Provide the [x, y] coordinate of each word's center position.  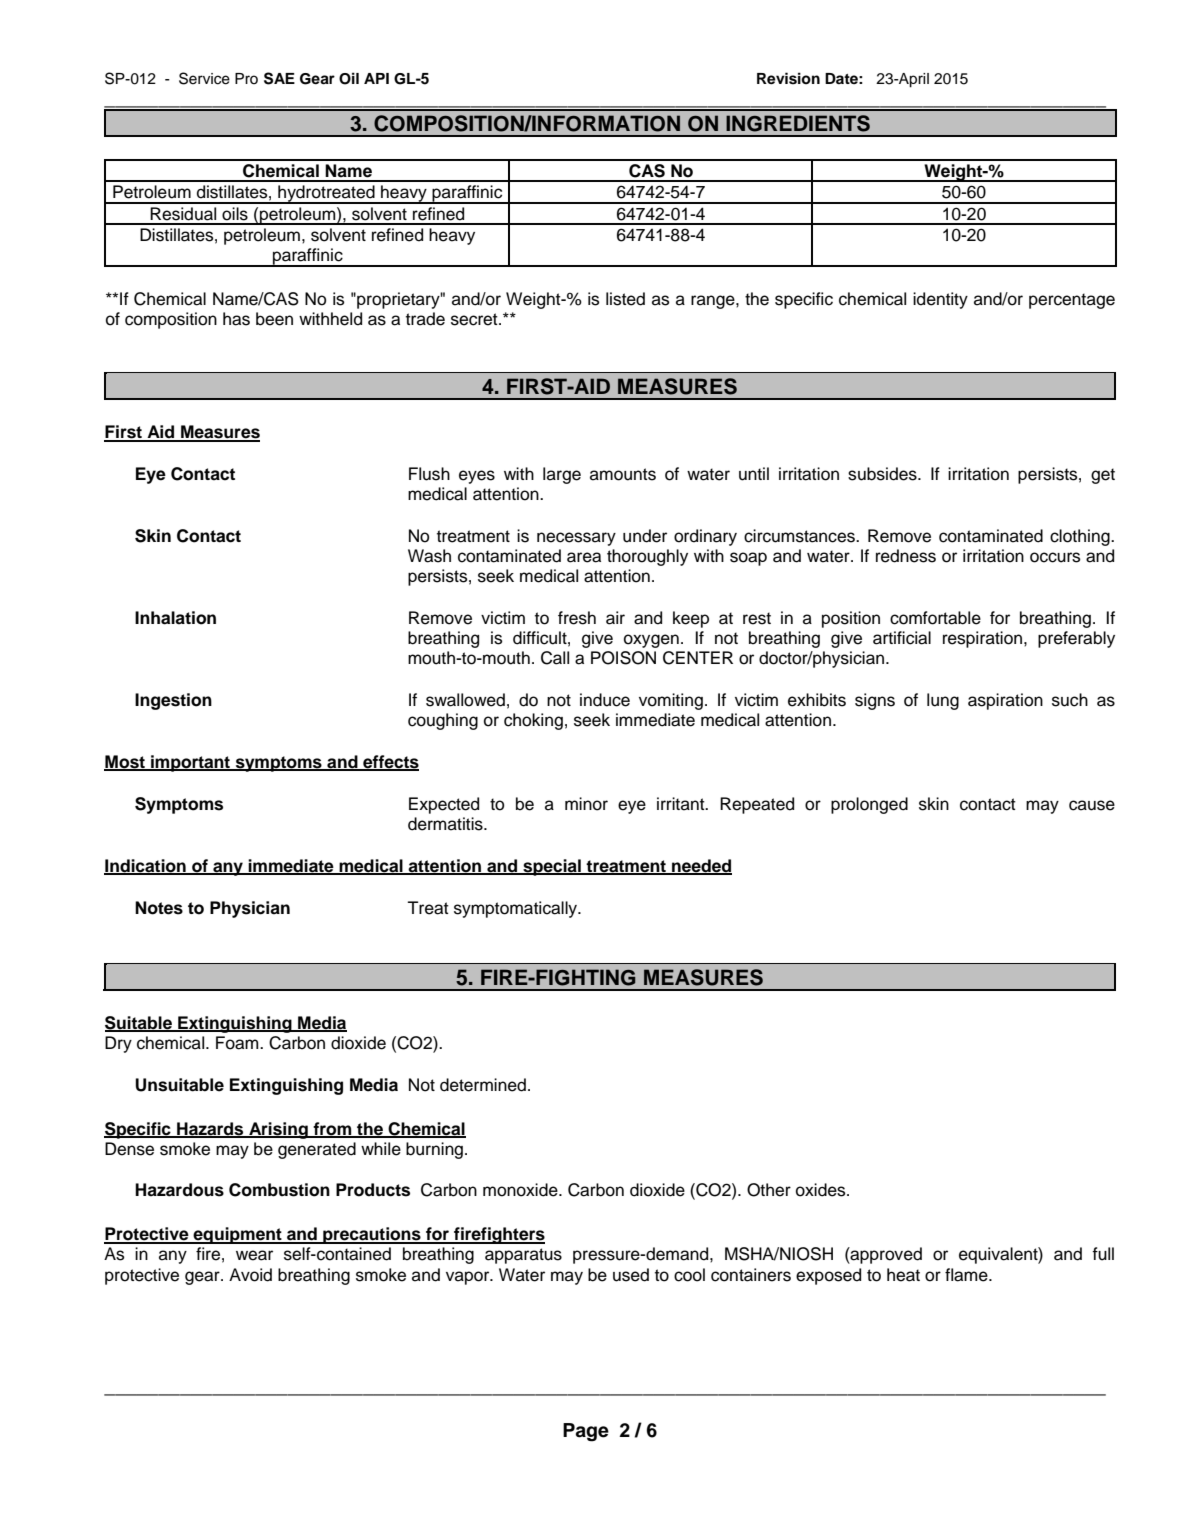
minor [586, 804]
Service [204, 78]
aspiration [1005, 701]
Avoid [250, 1275]
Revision [788, 78]
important [191, 763]
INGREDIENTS [798, 123]
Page [586, 1432]
